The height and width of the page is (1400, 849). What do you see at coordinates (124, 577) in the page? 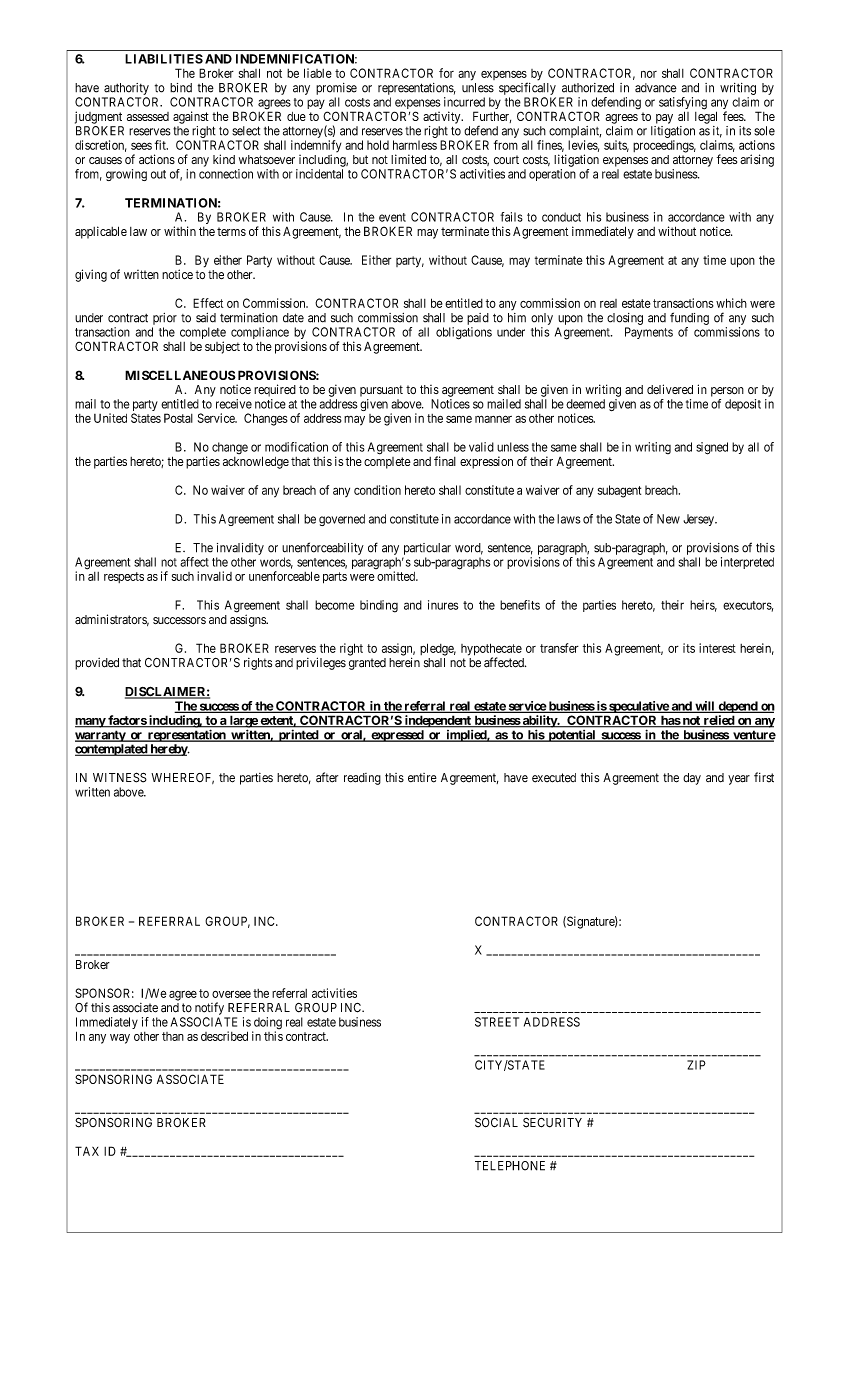
I see `respects` at bounding box center [124, 577].
